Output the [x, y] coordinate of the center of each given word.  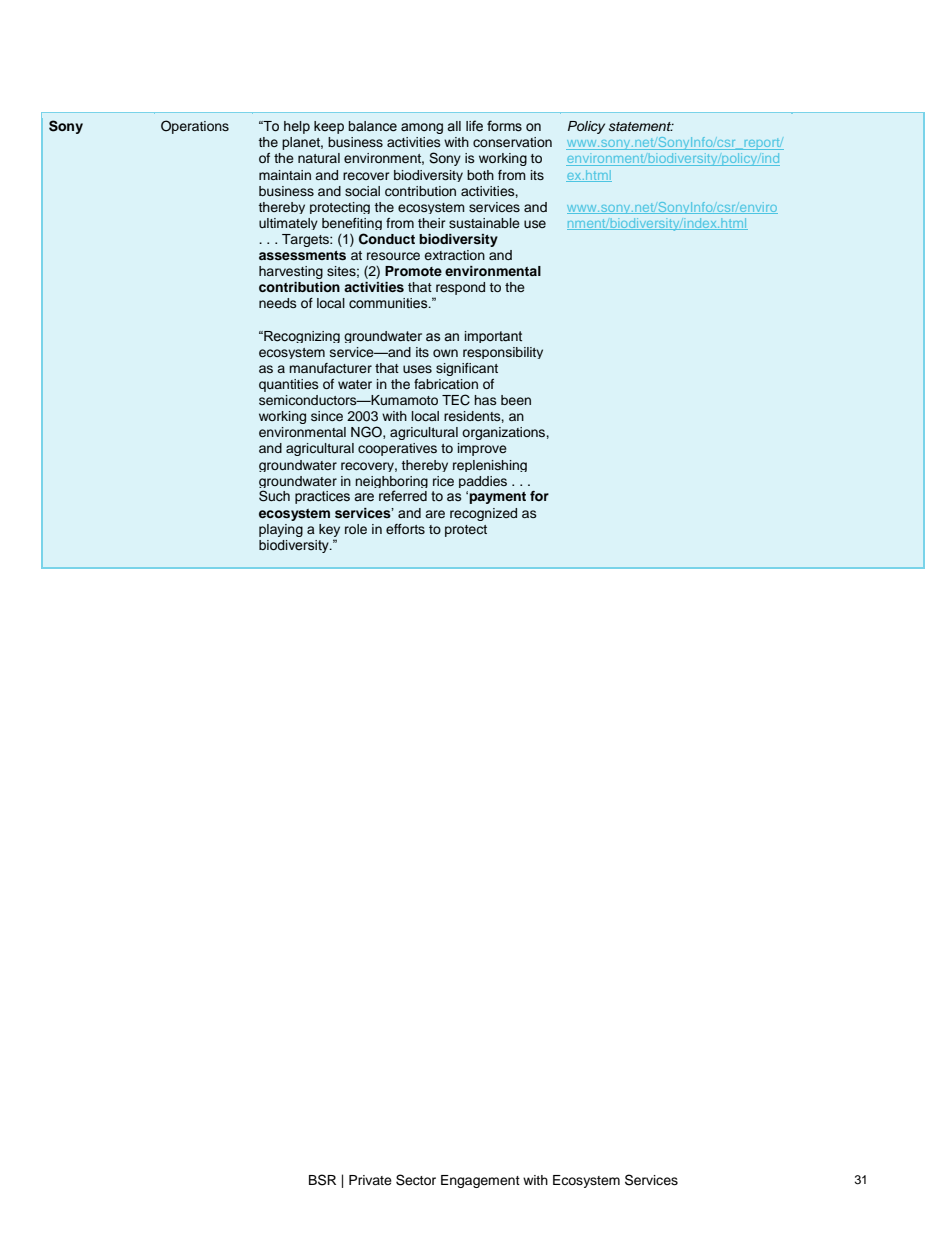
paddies [483, 482]
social [362, 191]
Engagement [480, 1181]
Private [370, 1180]
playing [281, 530]
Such [274, 496]
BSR [322, 1180]
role [356, 529]
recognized [483, 514]
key [329, 532]
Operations [195, 127]
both [480, 175]
